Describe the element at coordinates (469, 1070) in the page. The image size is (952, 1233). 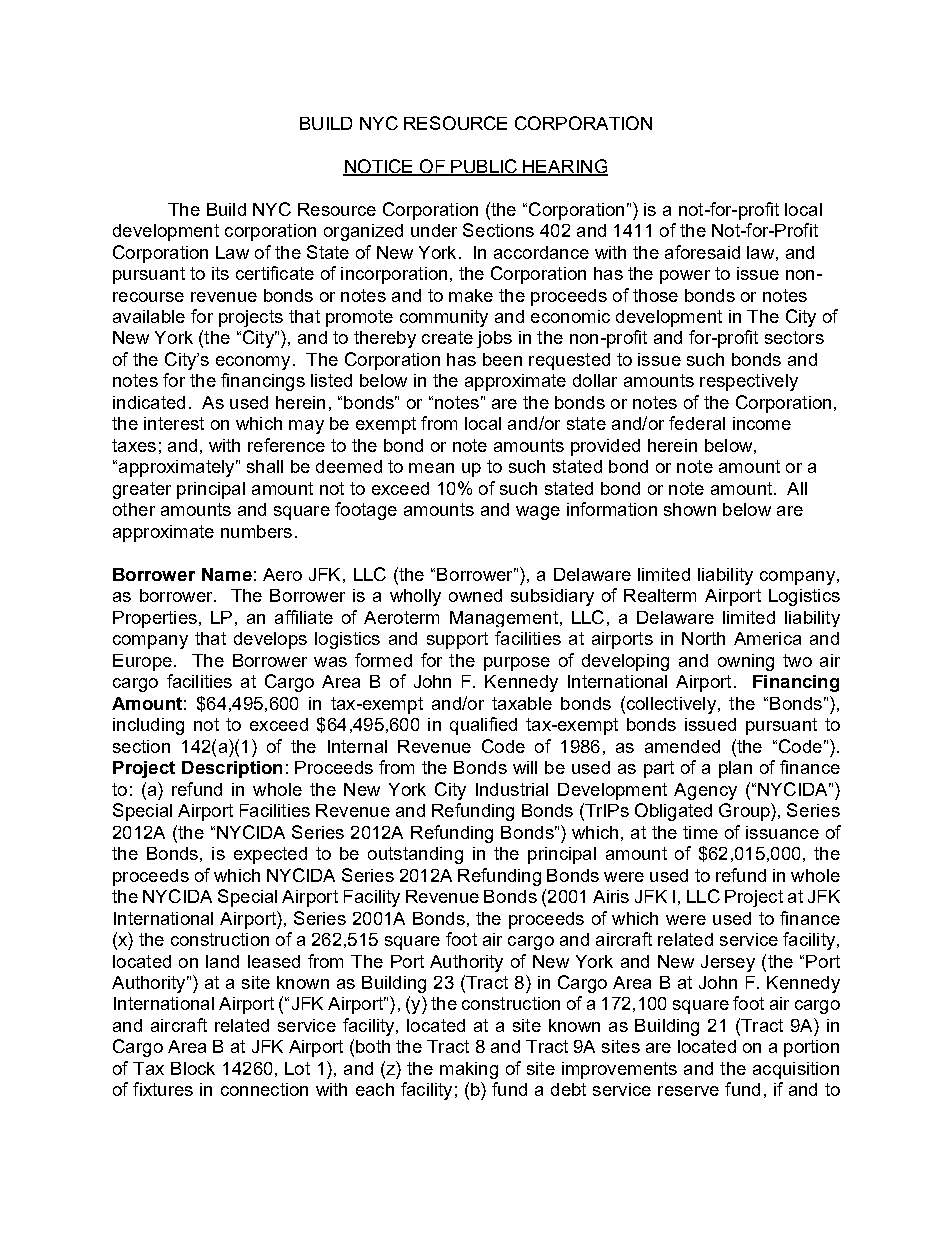
I see `making` at that location.
